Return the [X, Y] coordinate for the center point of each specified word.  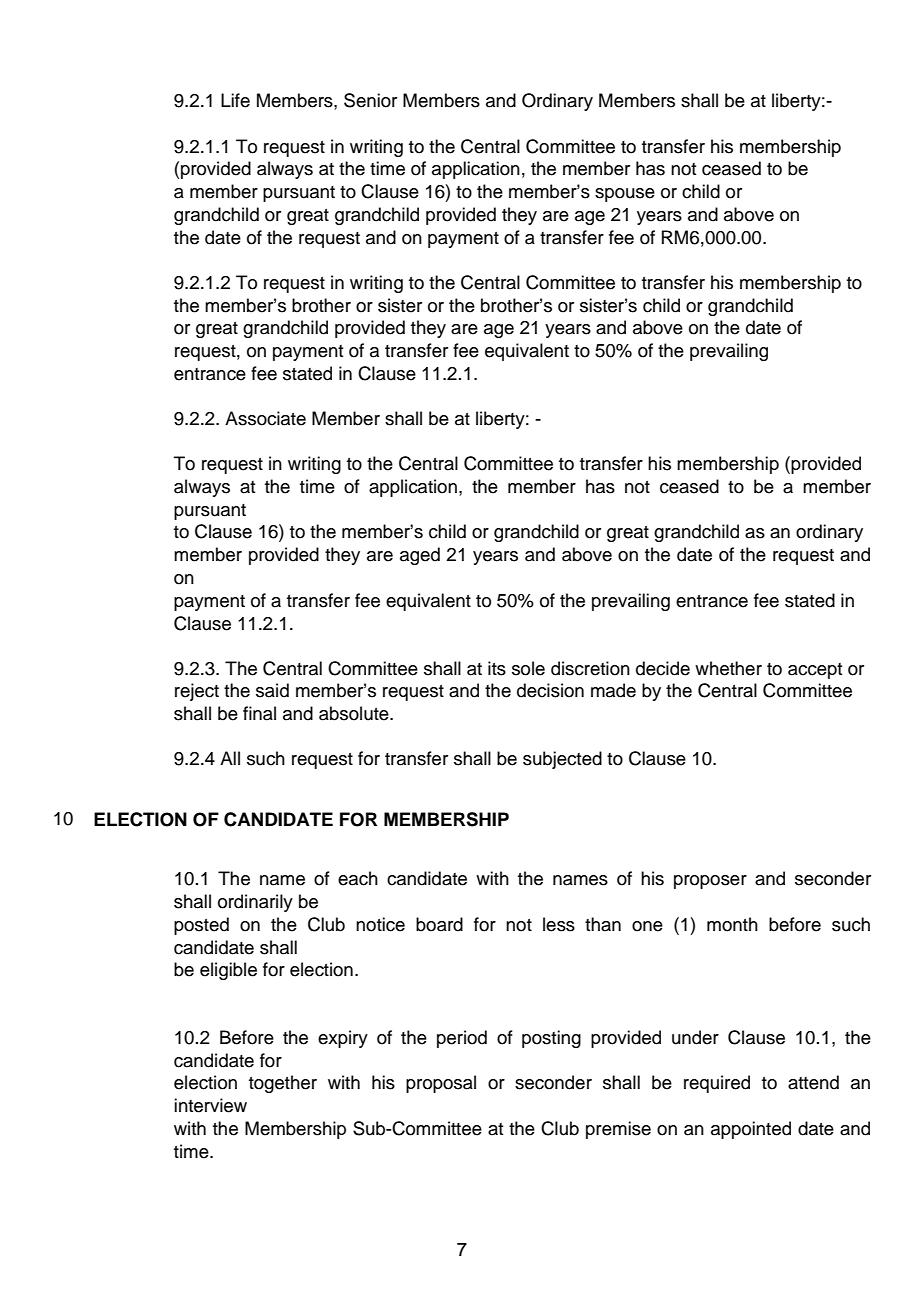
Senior [370, 100]
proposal [441, 1084]
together [283, 1084]
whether [728, 668]
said [272, 690]
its [497, 668]
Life [235, 100]
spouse [625, 195]
